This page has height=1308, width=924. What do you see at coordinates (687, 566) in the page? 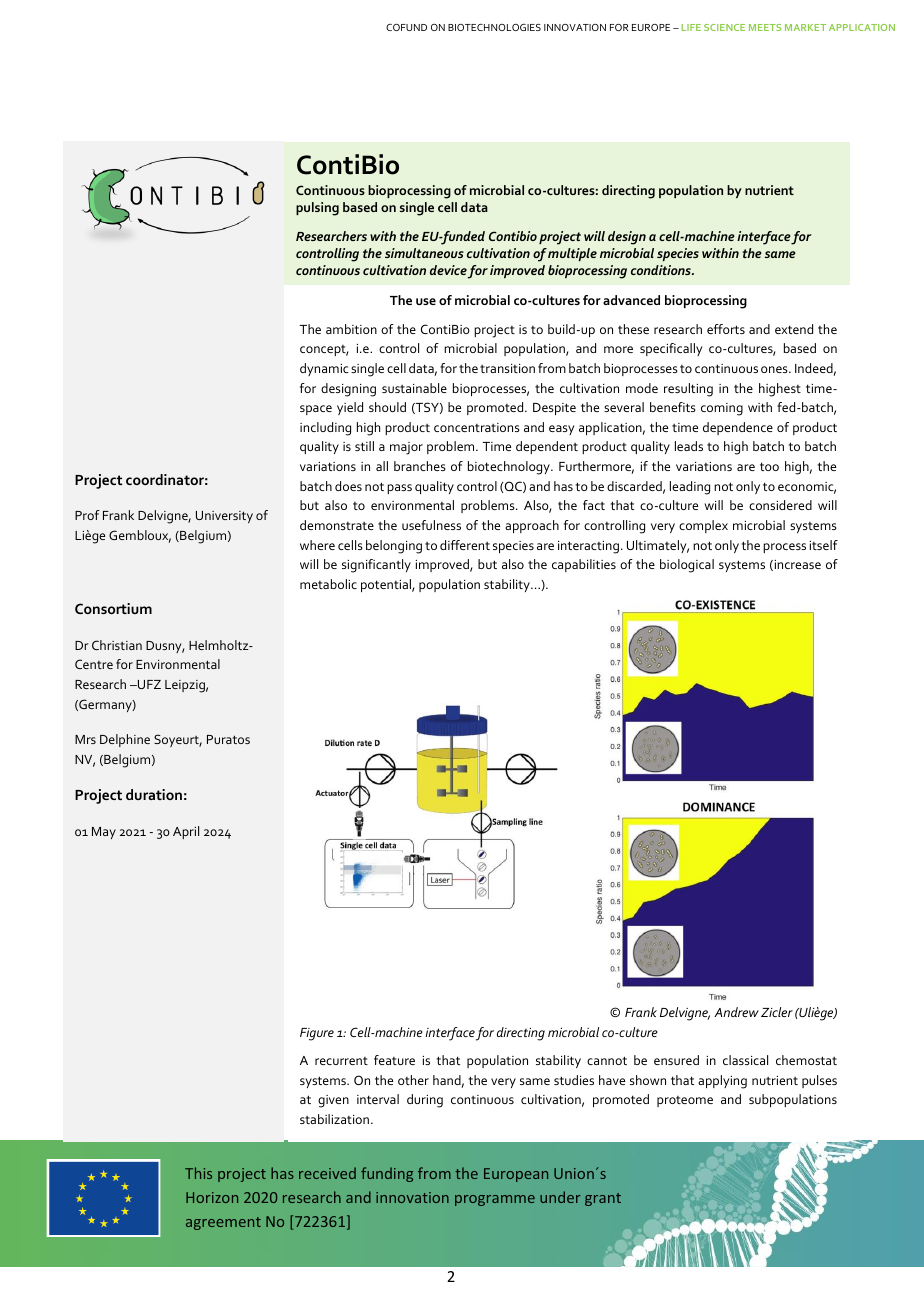
I see `biological` at bounding box center [687, 566].
